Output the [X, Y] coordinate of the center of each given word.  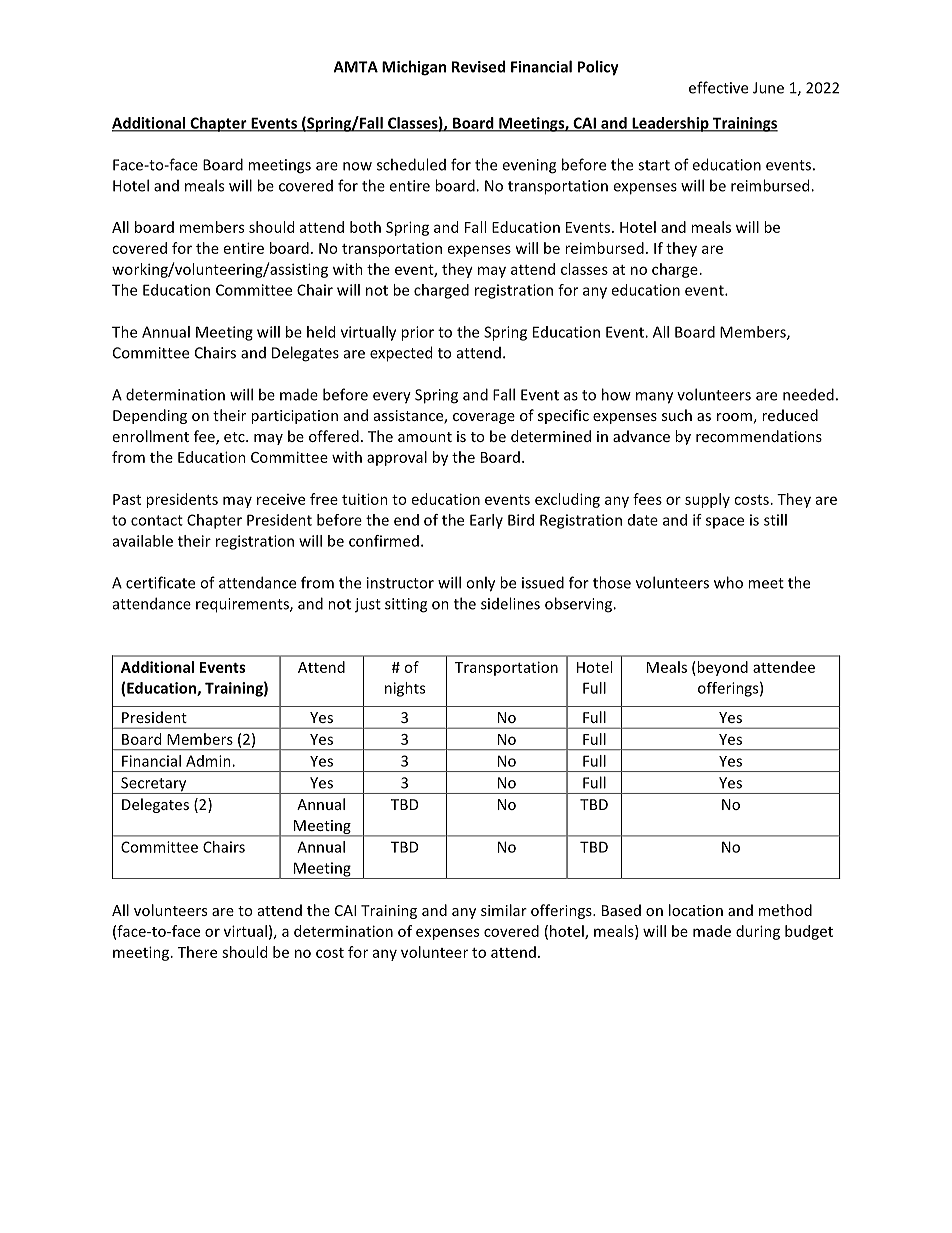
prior [417, 333]
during [758, 932]
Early [486, 521]
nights [405, 689]
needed [808, 394]
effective [718, 87]
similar [504, 910]
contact [157, 520]
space [725, 523]
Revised [478, 66]
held [321, 332]
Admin [209, 761]
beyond [721, 668]
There [197, 952]
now [357, 166]
